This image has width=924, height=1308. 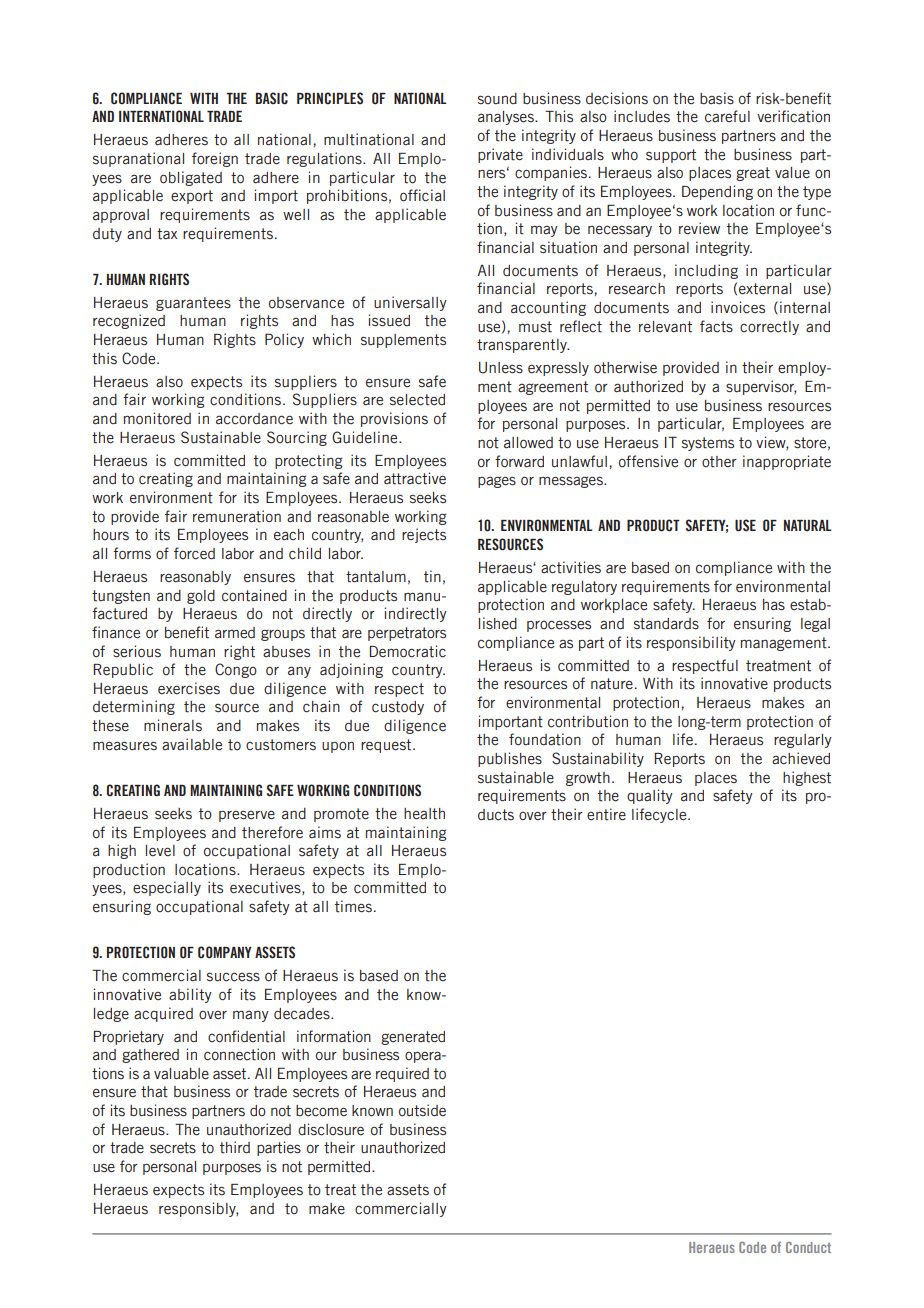 What do you see at coordinates (650, 796) in the image?
I see `quality` at bounding box center [650, 796].
